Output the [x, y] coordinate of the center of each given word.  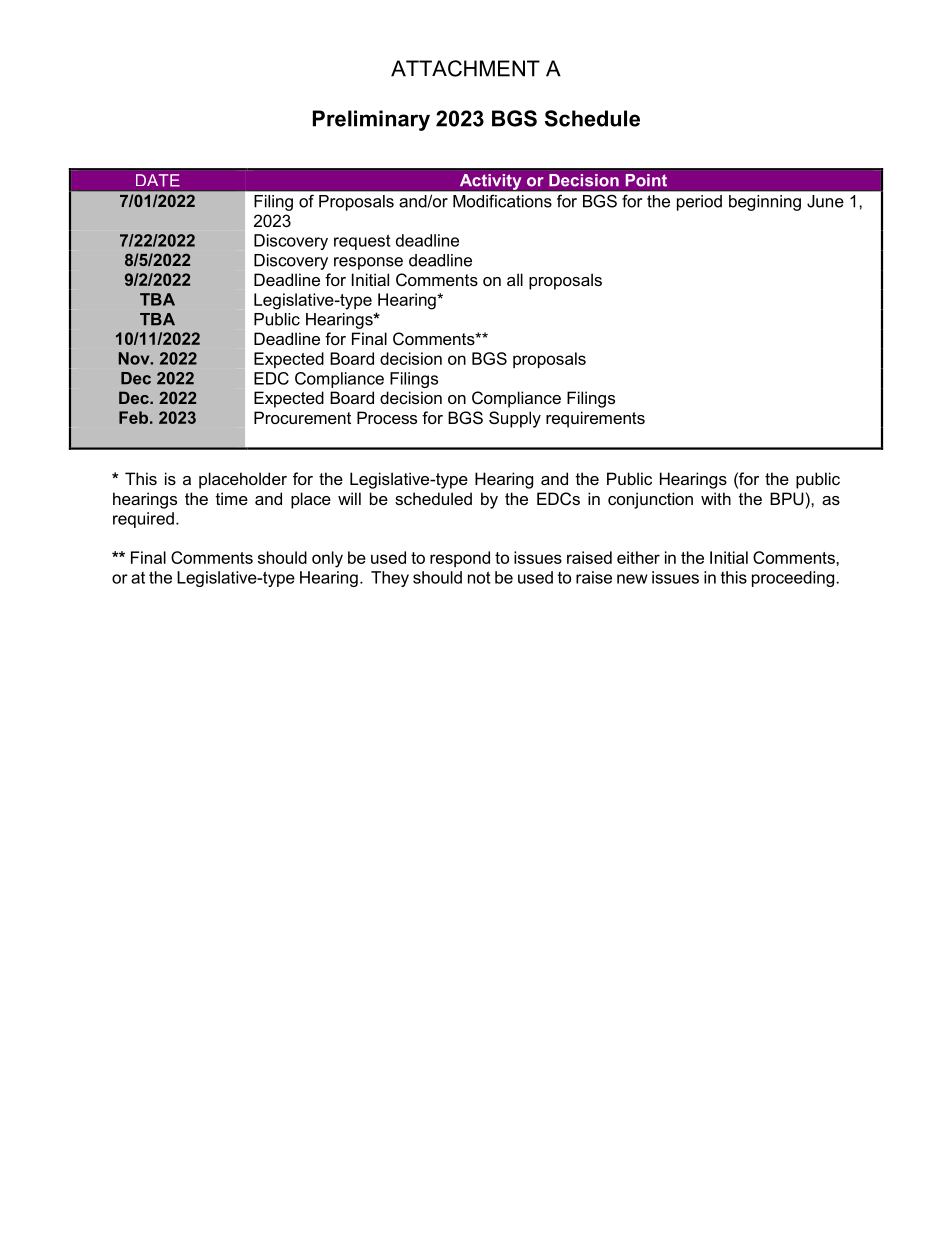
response [368, 263]
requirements [595, 419]
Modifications [502, 201]
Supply [515, 419]
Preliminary [371, 120]
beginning [765, 203]
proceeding [793, 579]
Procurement [302, 417]
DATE [158, 180]
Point [646, 180]
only [327, 559]
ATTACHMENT [465, 68]
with [716, 498]
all [515, 279]
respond [460, 559]
